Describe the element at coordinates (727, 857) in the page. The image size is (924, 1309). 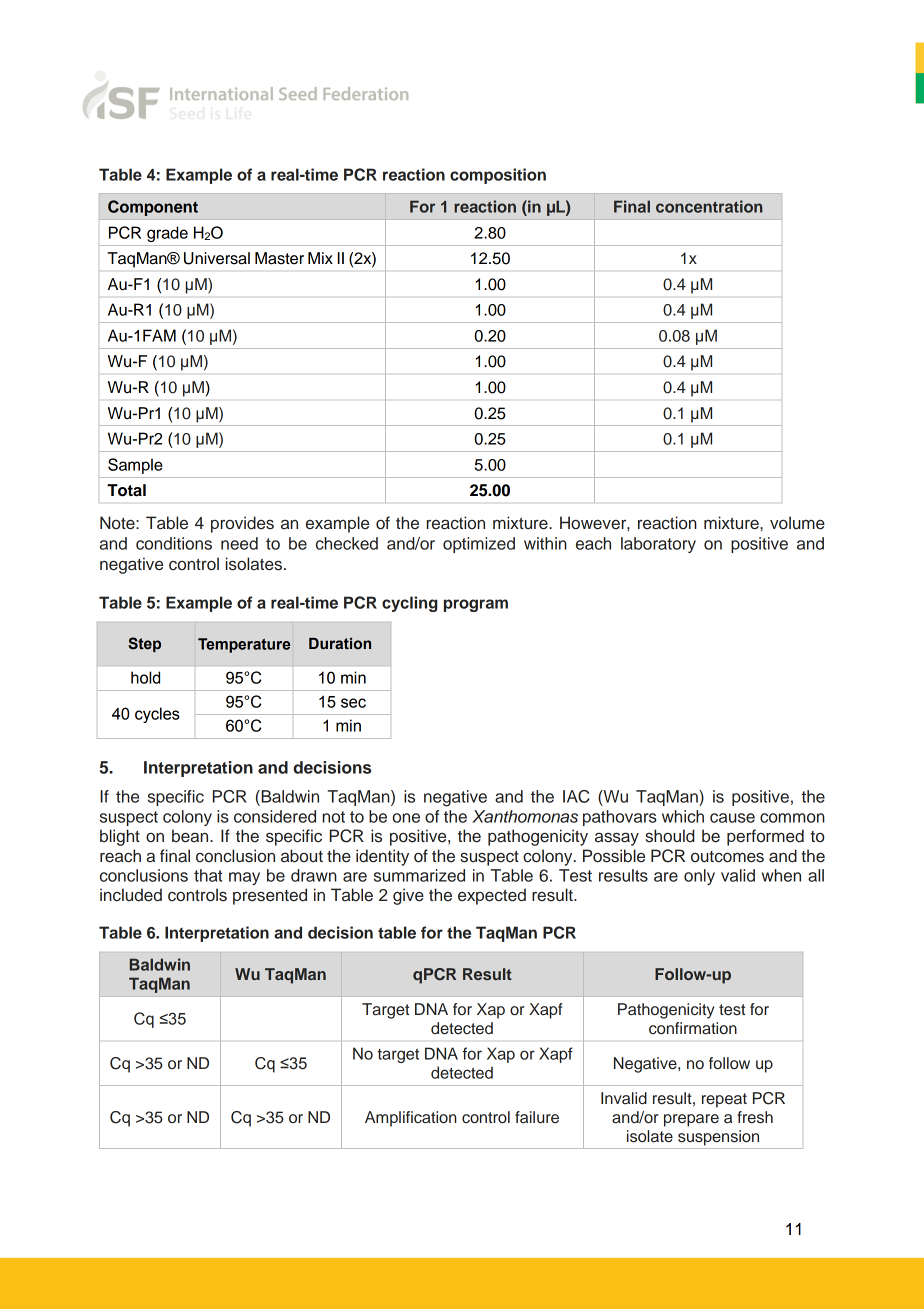
I see `outcomes` at that location.
